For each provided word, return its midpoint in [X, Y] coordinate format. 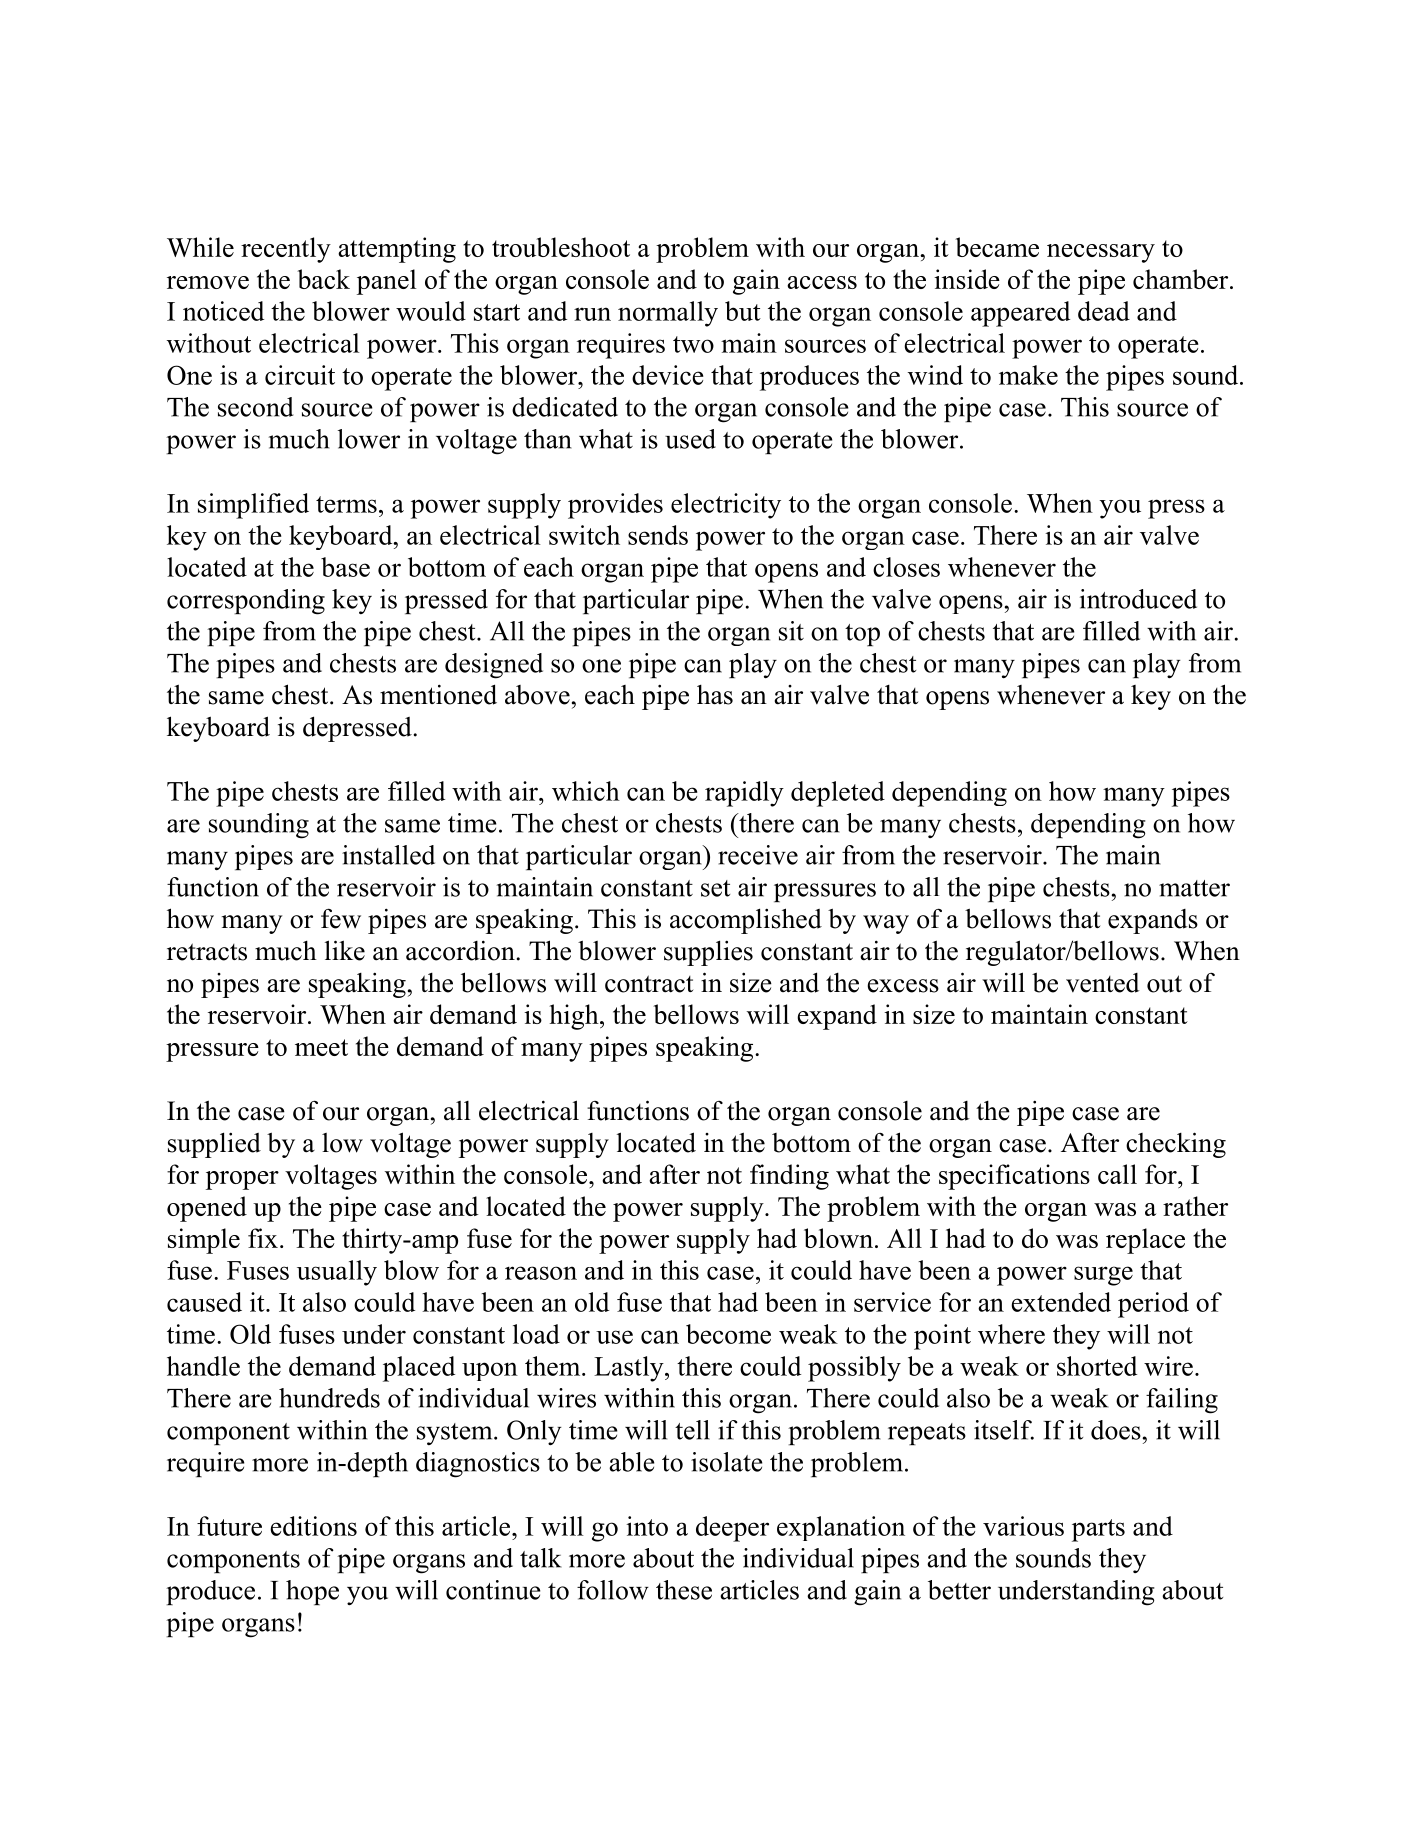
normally [668, 314]
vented [1103, 983]
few [341, 918]
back [323, 279]
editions [313, 1526]
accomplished [746, 921]
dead [1104, 311]
